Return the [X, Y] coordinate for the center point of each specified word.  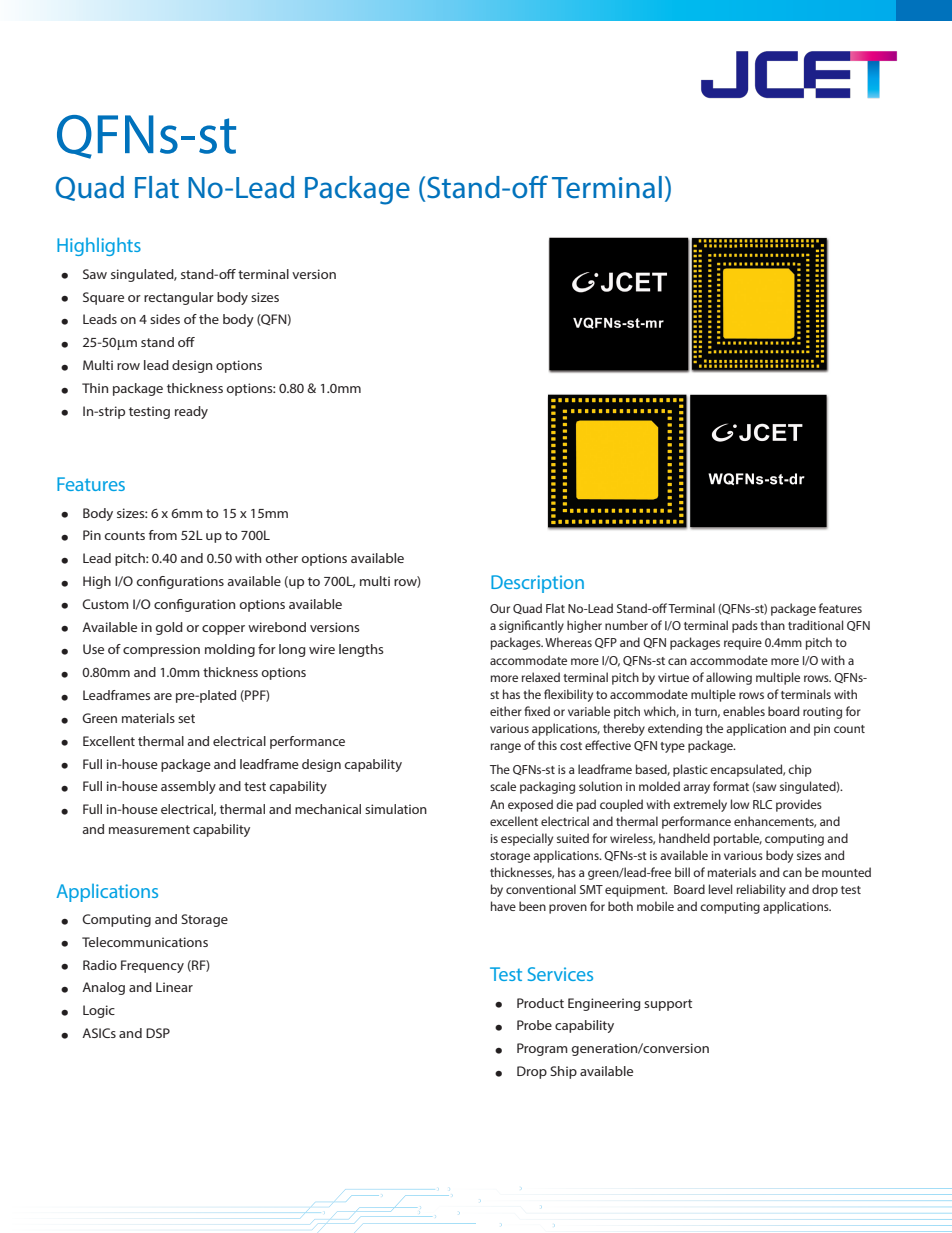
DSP [158, 1033]
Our [500, 608]
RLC [762, 804]
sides [165, 319]
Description [537, 584]
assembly [188, 787]
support [668, 1005]
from [163, 535]
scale [503, 786]
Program [542, 1049]
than [772, 625]
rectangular [179, 298]
